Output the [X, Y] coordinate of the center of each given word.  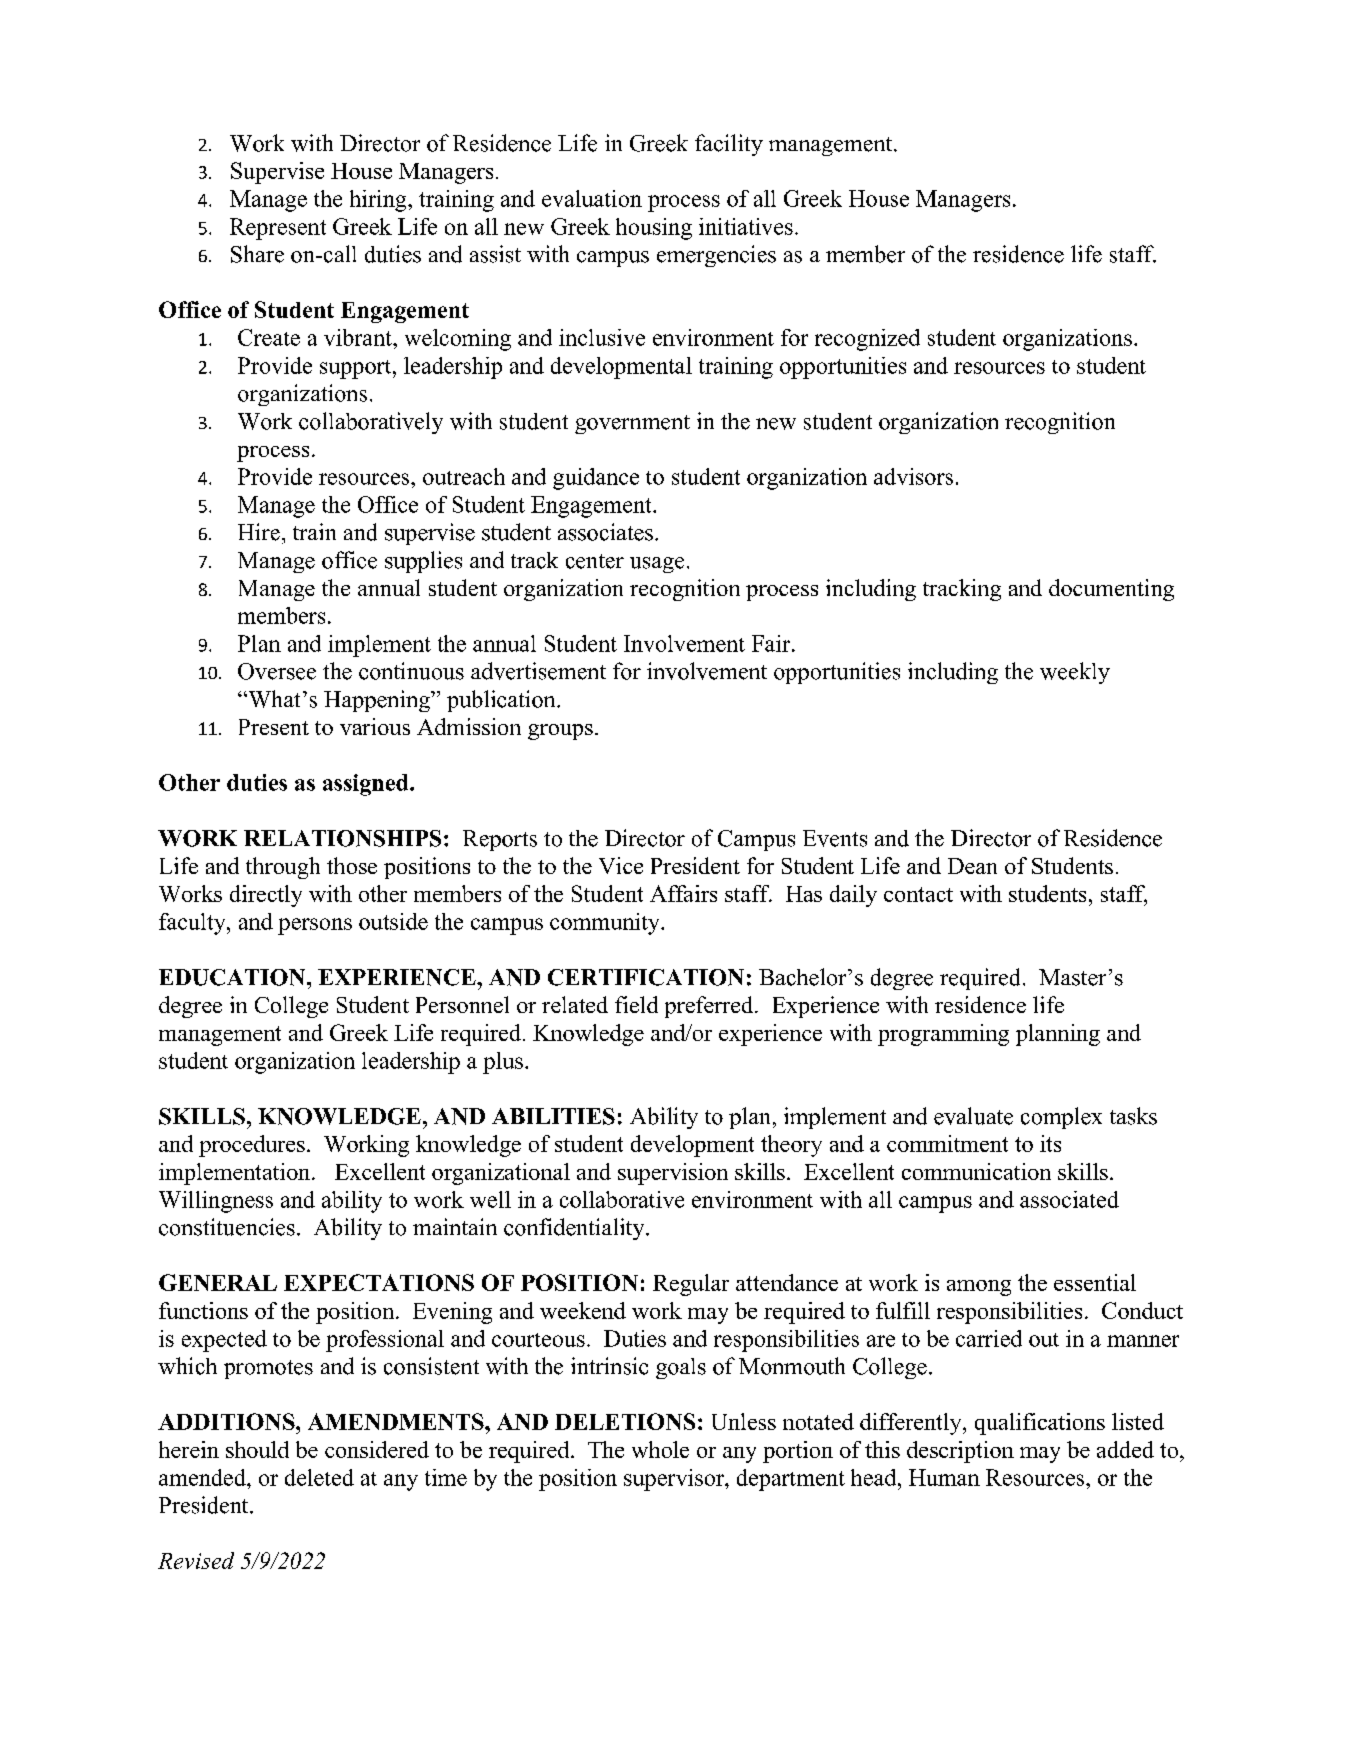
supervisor [675, 1480]
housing [654, 229]
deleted [319, 1477]
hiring [379, 201]
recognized [867, 340]
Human [944, 1477]
